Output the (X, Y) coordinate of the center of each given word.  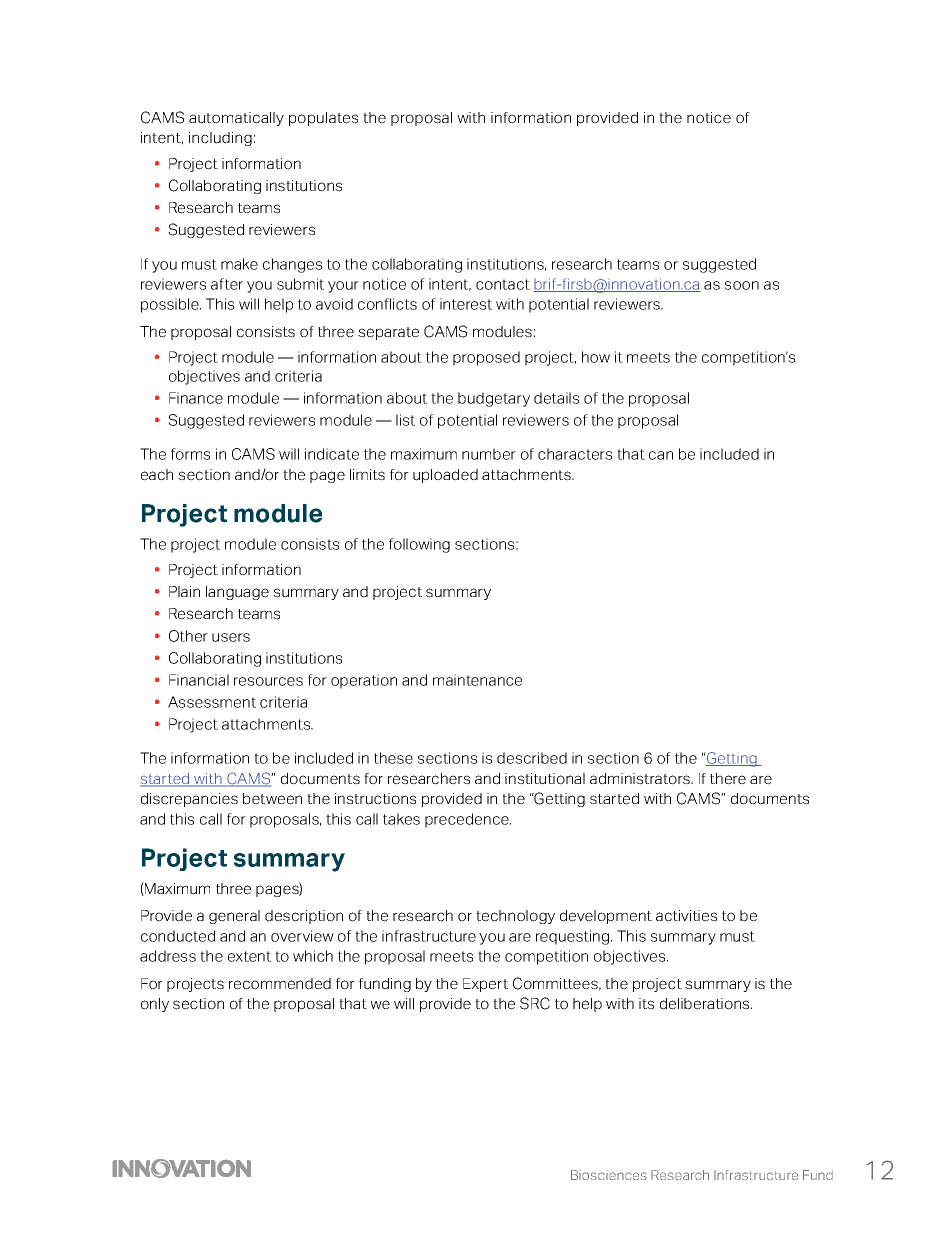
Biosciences (609, 1175)
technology (515, 917)
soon (741, 285)
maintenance (477, 680)
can (661, 455)
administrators (641, 779)
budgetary (494, 399)
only (155, 1005)
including (220, 139)
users (231, 637)
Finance (196, 398)
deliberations (706, 1004)
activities (686, 916)
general (234, 917)
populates (323, 119)
